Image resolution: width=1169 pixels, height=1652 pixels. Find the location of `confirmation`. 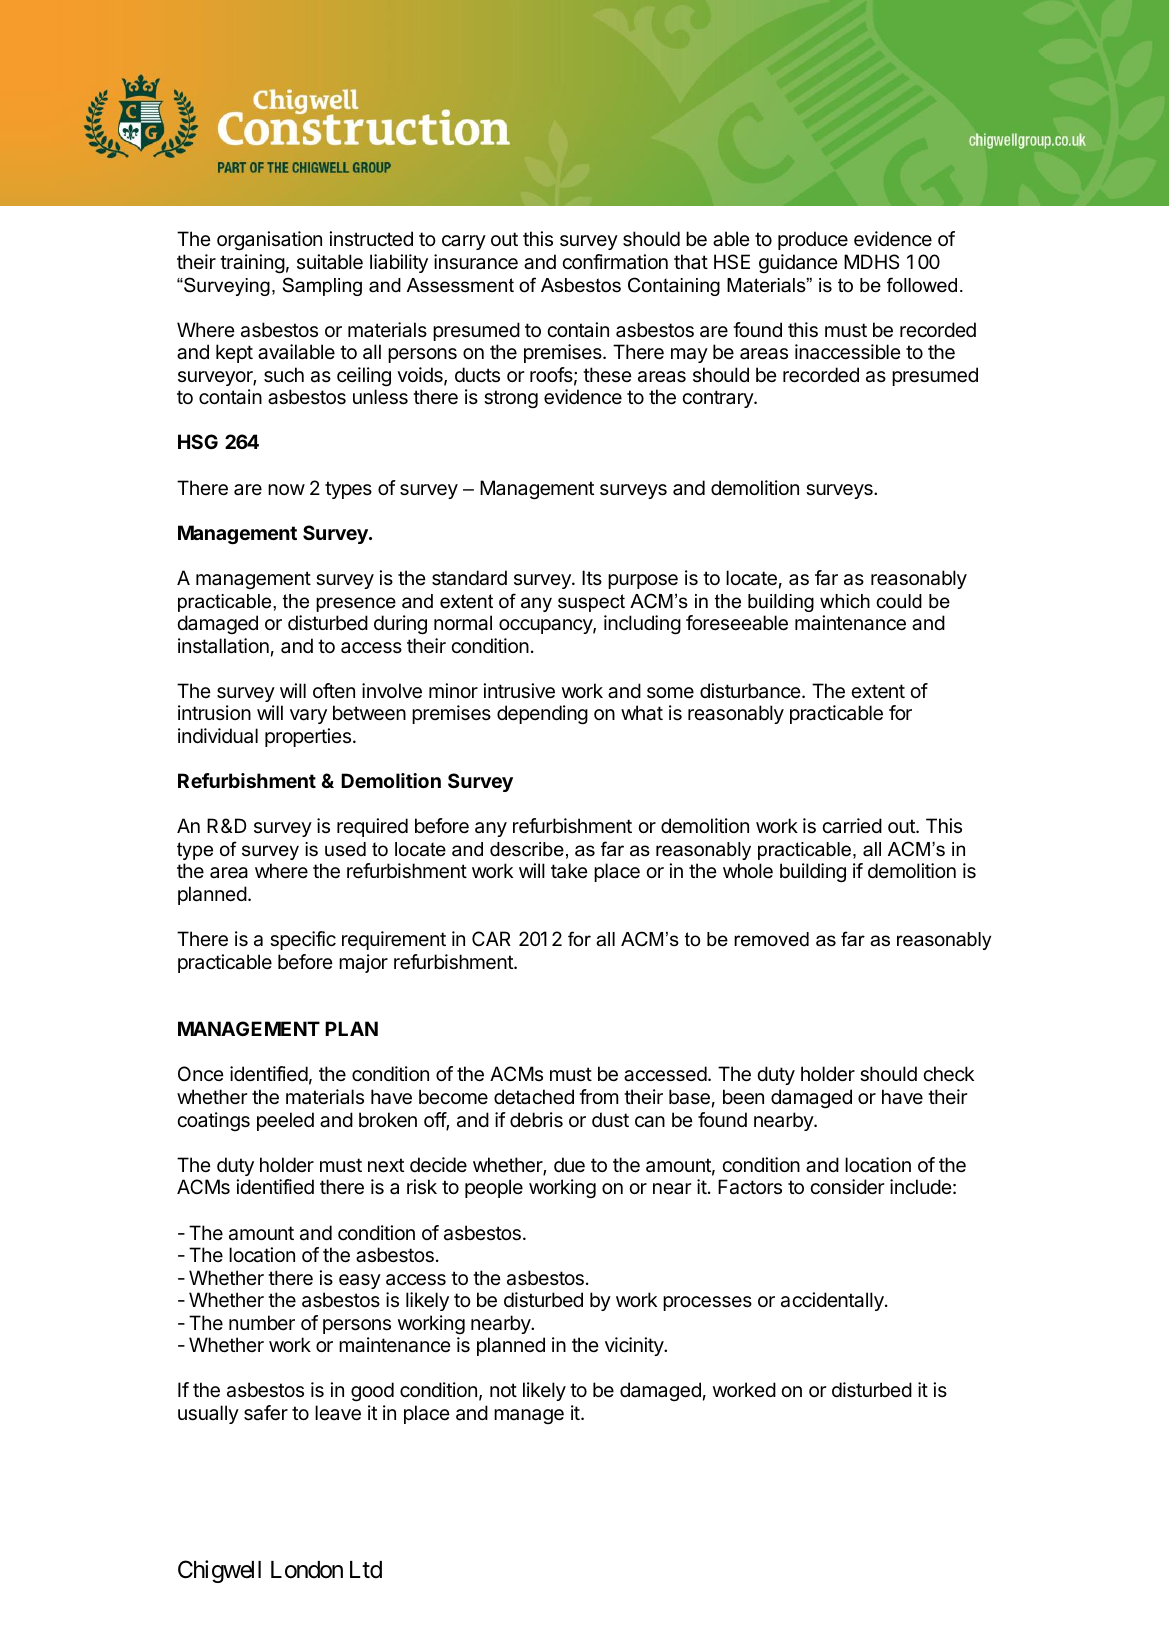

confirmation is located at coordinates (615, 262).
